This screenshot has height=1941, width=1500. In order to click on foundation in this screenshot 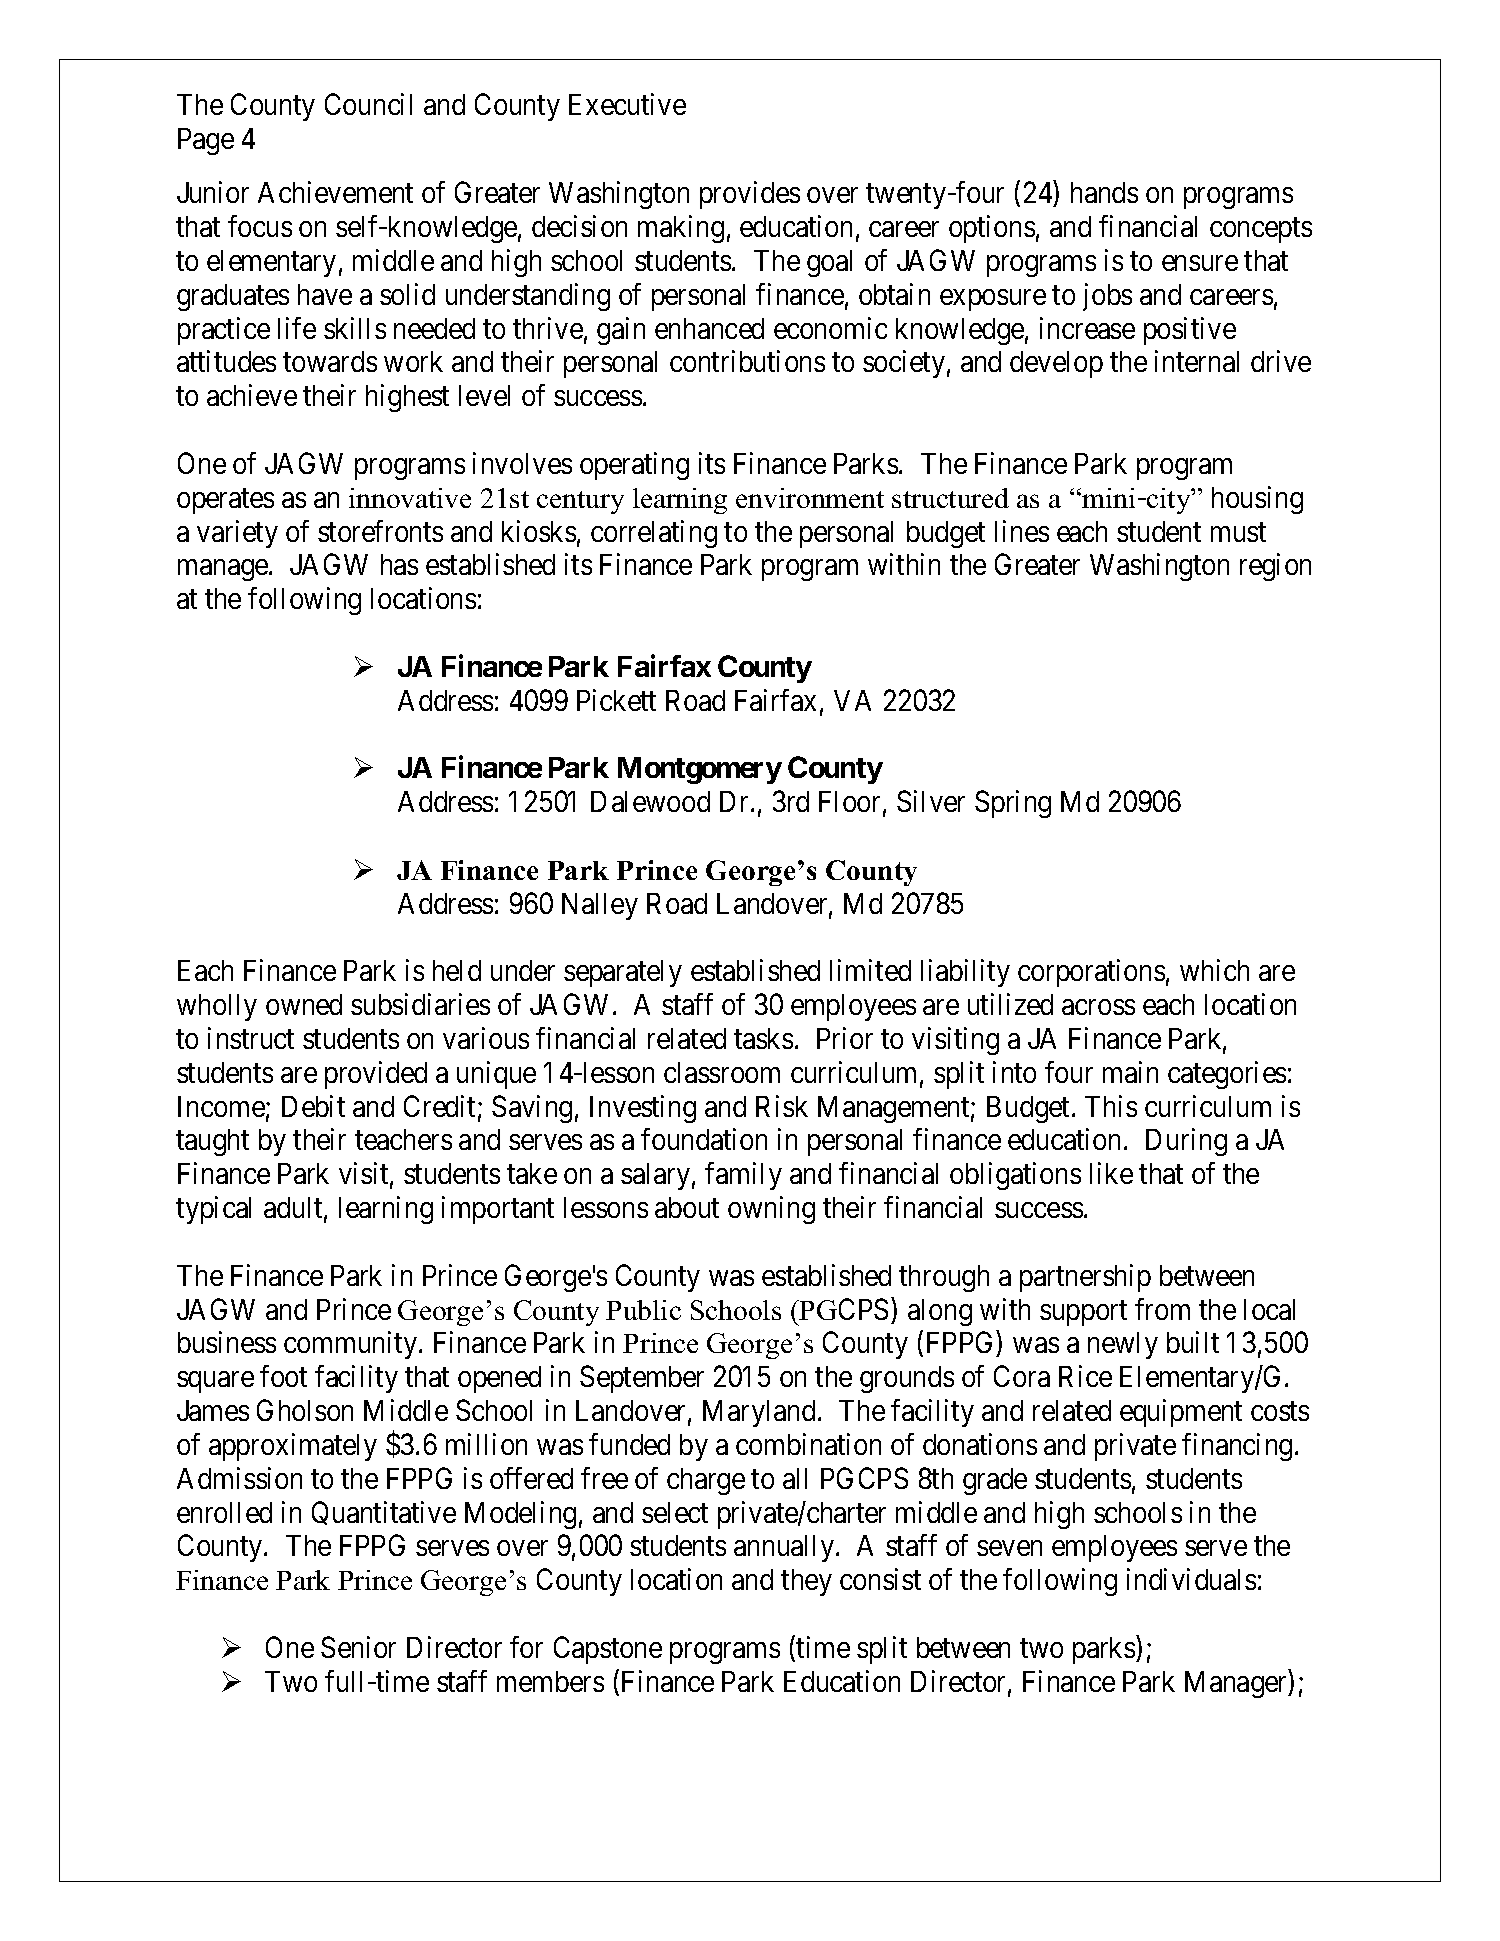, I will do `click(704, 1139)`.
